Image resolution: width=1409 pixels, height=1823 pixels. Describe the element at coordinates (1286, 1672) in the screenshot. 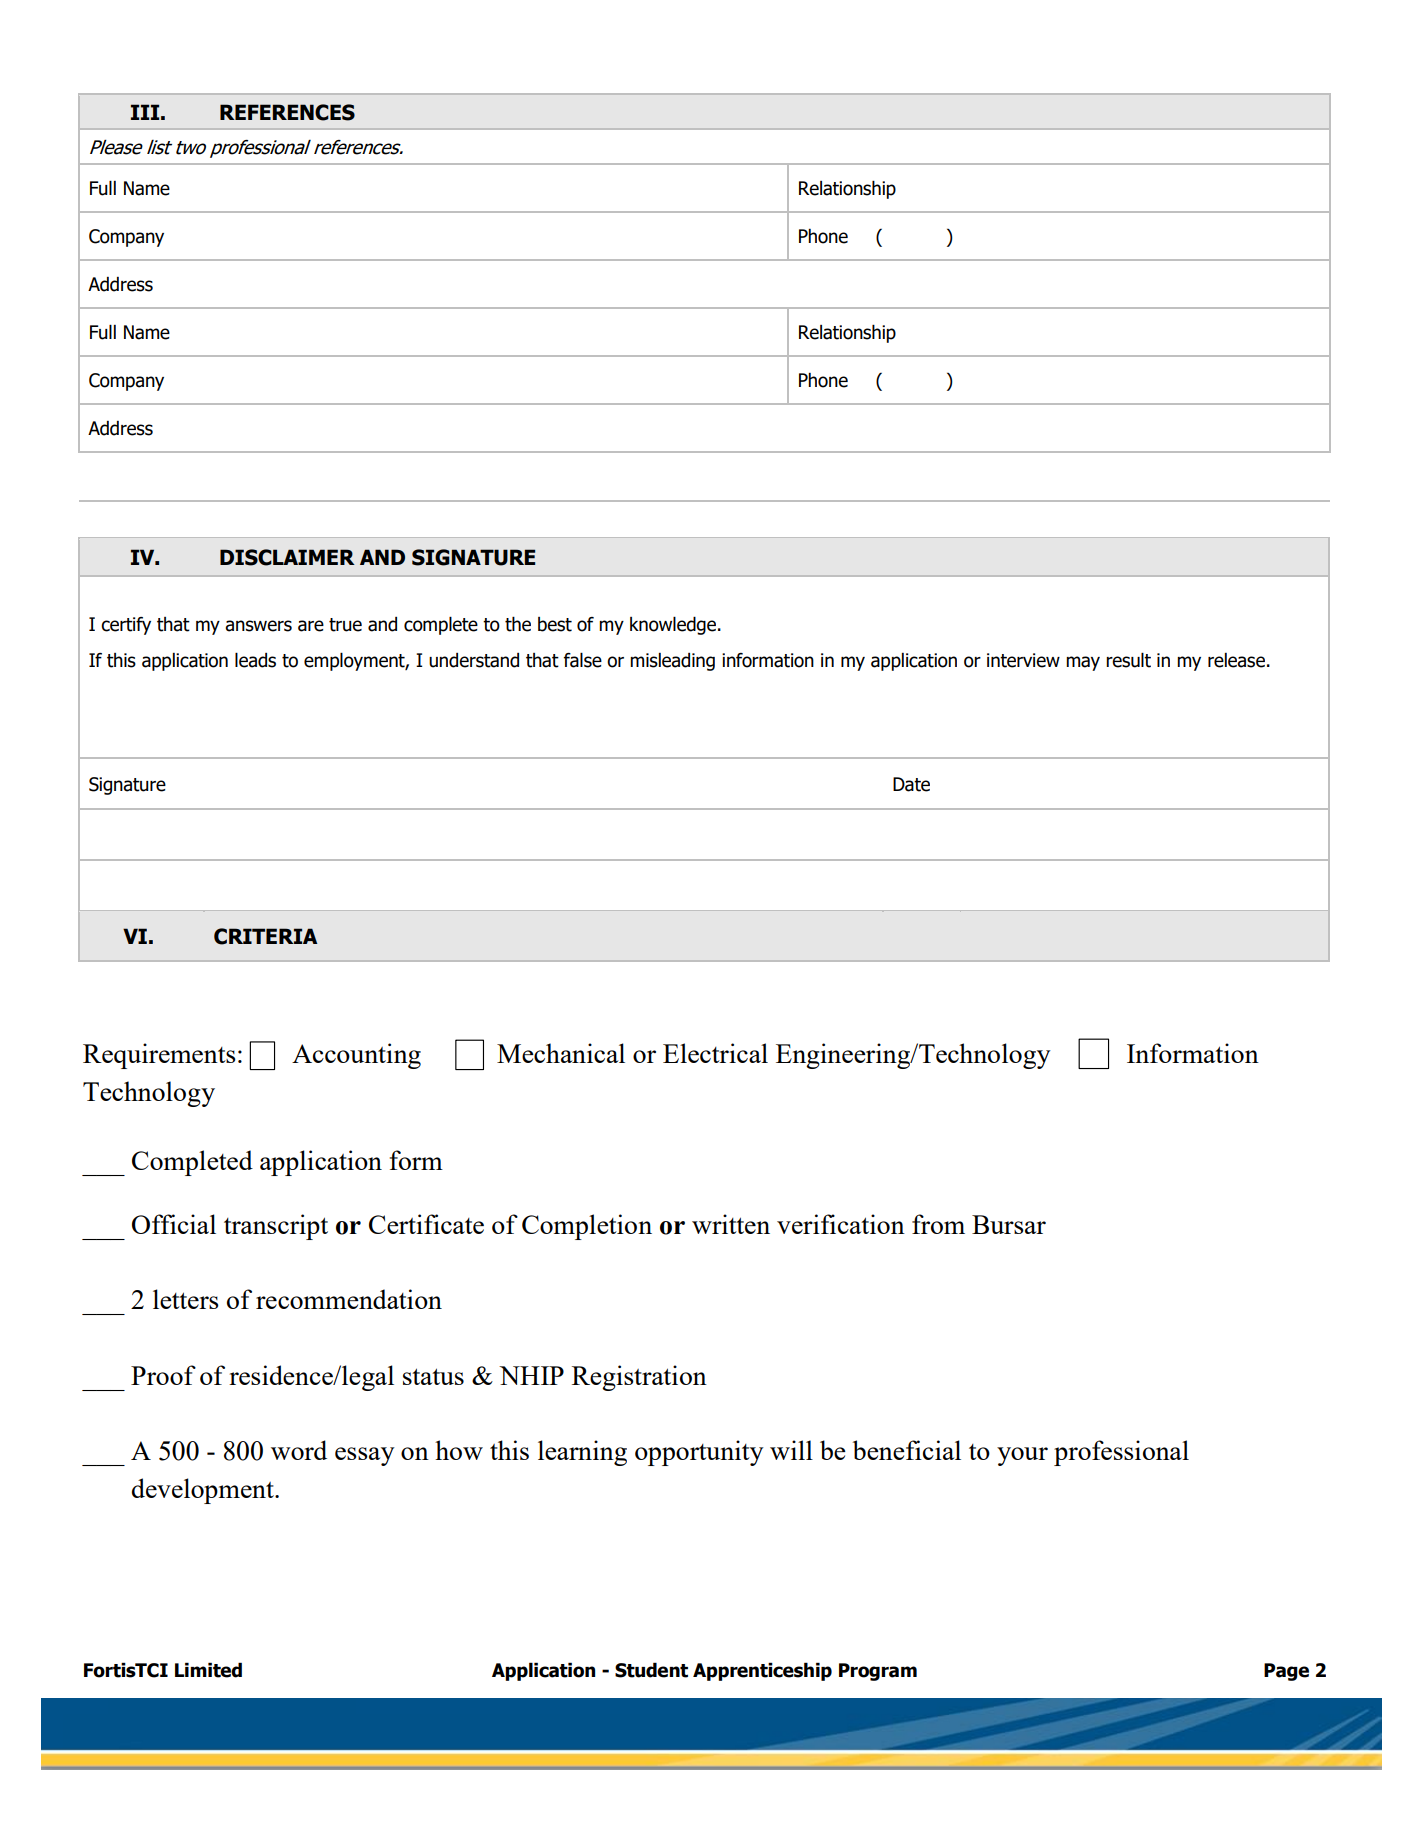

I see `Page` at that location.
